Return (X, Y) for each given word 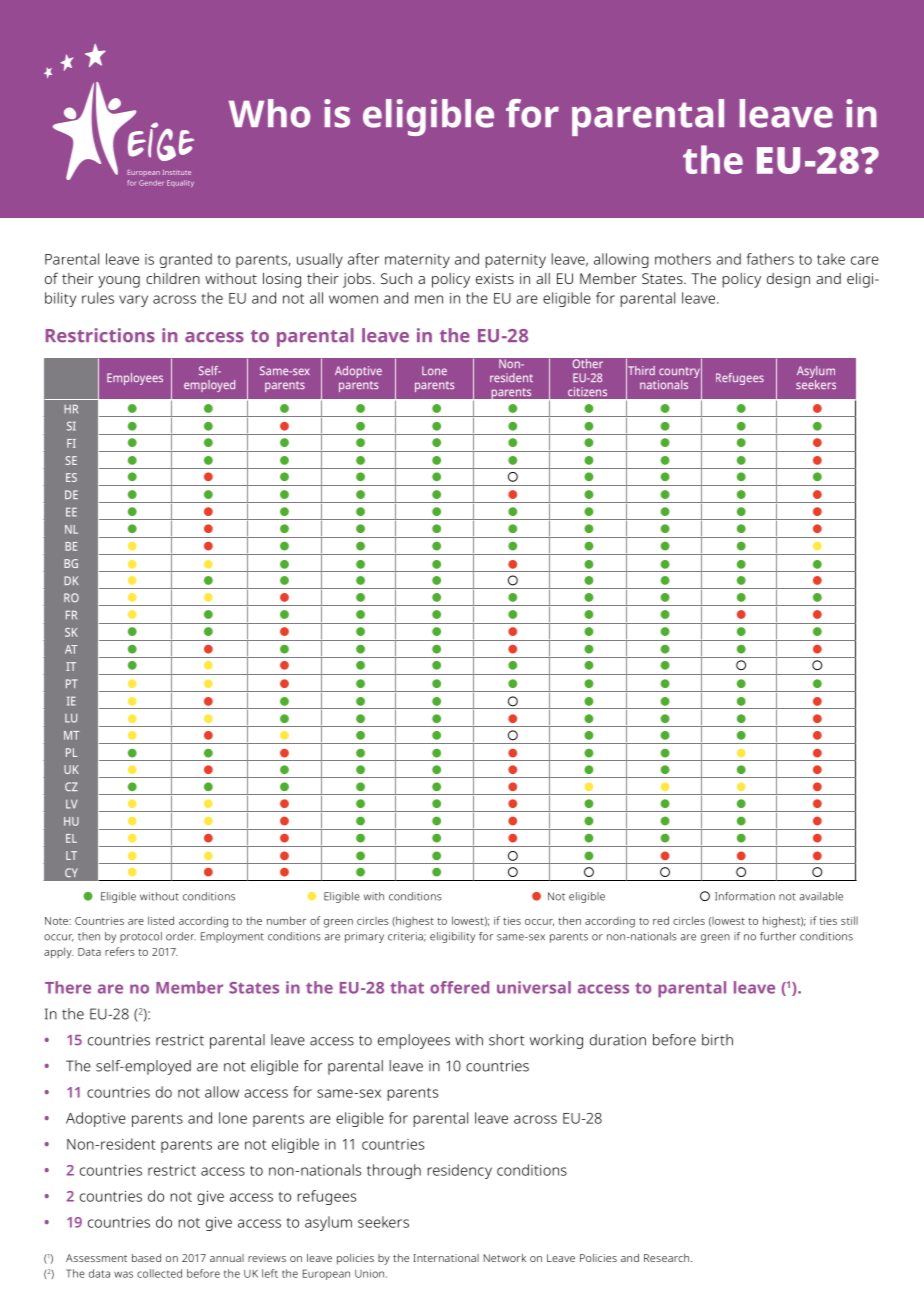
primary (364, 937)
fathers (770, 259)
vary (133, 301)
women (353, 299)
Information (745, 896)
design (788, 280)
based (146, 1258)
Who (269, 113)
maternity (417, 261)
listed (161, 920)
